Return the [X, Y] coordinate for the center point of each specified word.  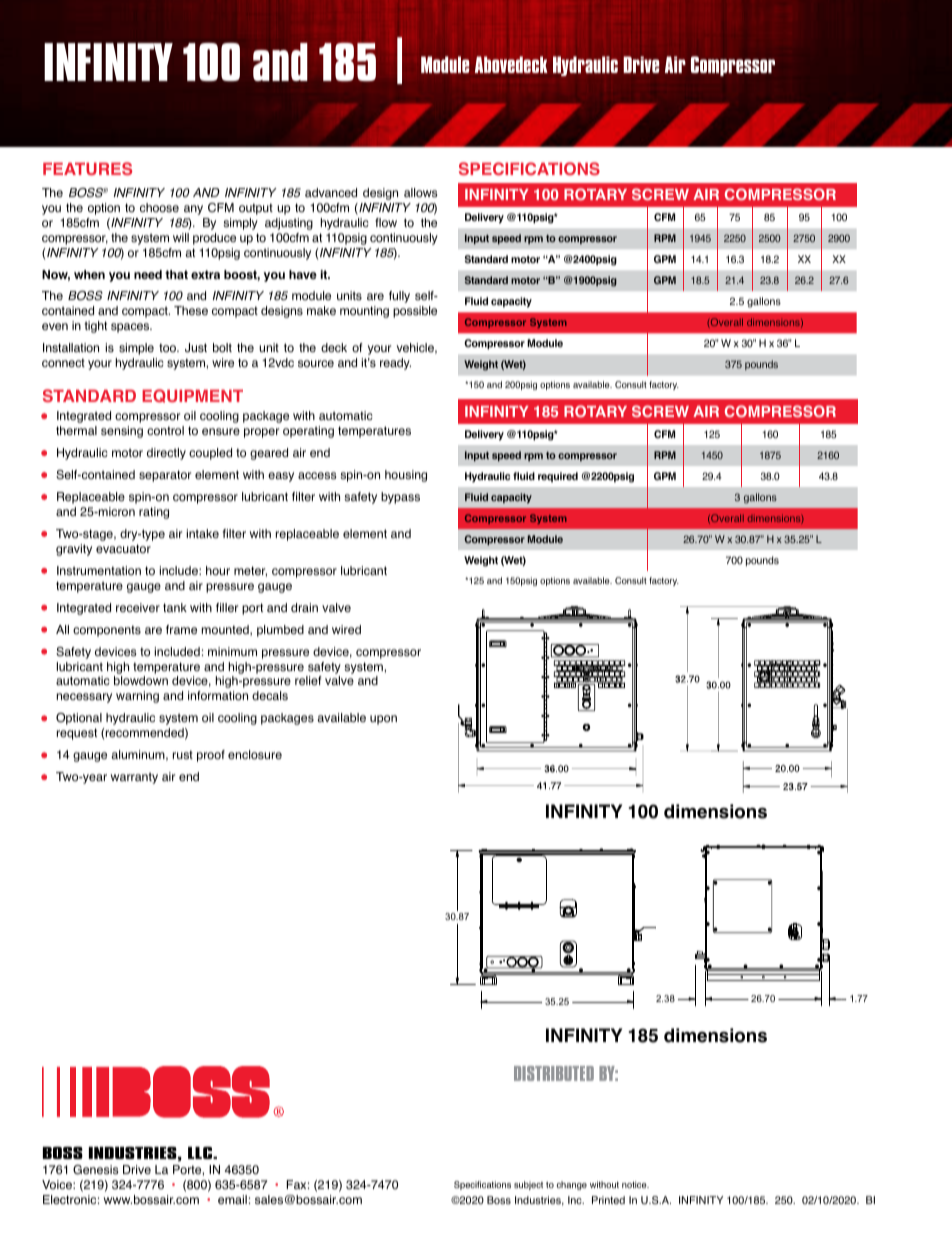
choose [159, 208]
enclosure [255, 755]
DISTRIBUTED [554, 1073]
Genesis [95, 1170]
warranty [134, 778]
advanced [331, 193]
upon [383, 720]
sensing [122, 432]
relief [308, 681]
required [558, 477]
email [232, 1200]
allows [420, 193]
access [317, 476]
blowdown [141, 681]
